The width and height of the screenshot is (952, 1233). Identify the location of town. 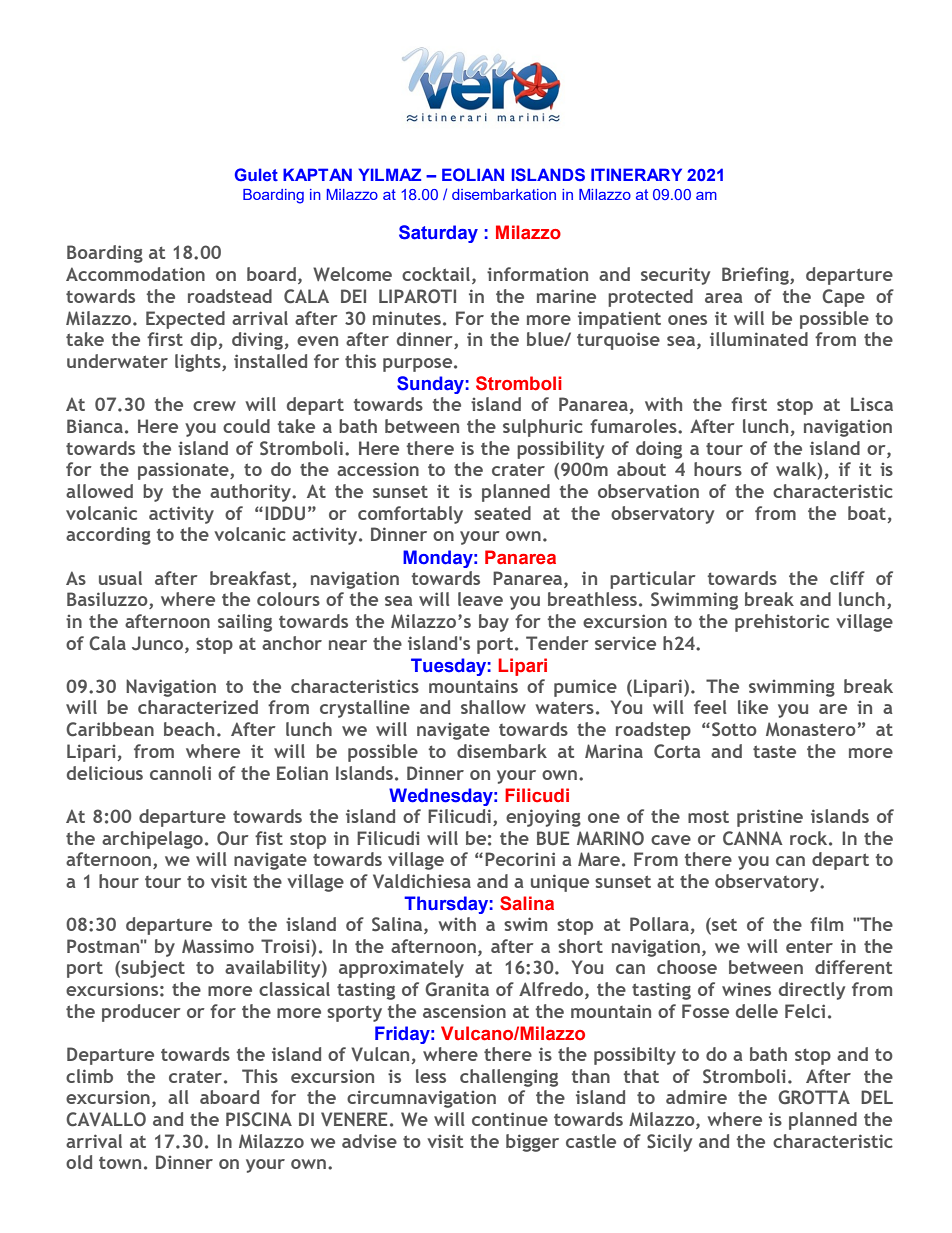
(120, 1163).
